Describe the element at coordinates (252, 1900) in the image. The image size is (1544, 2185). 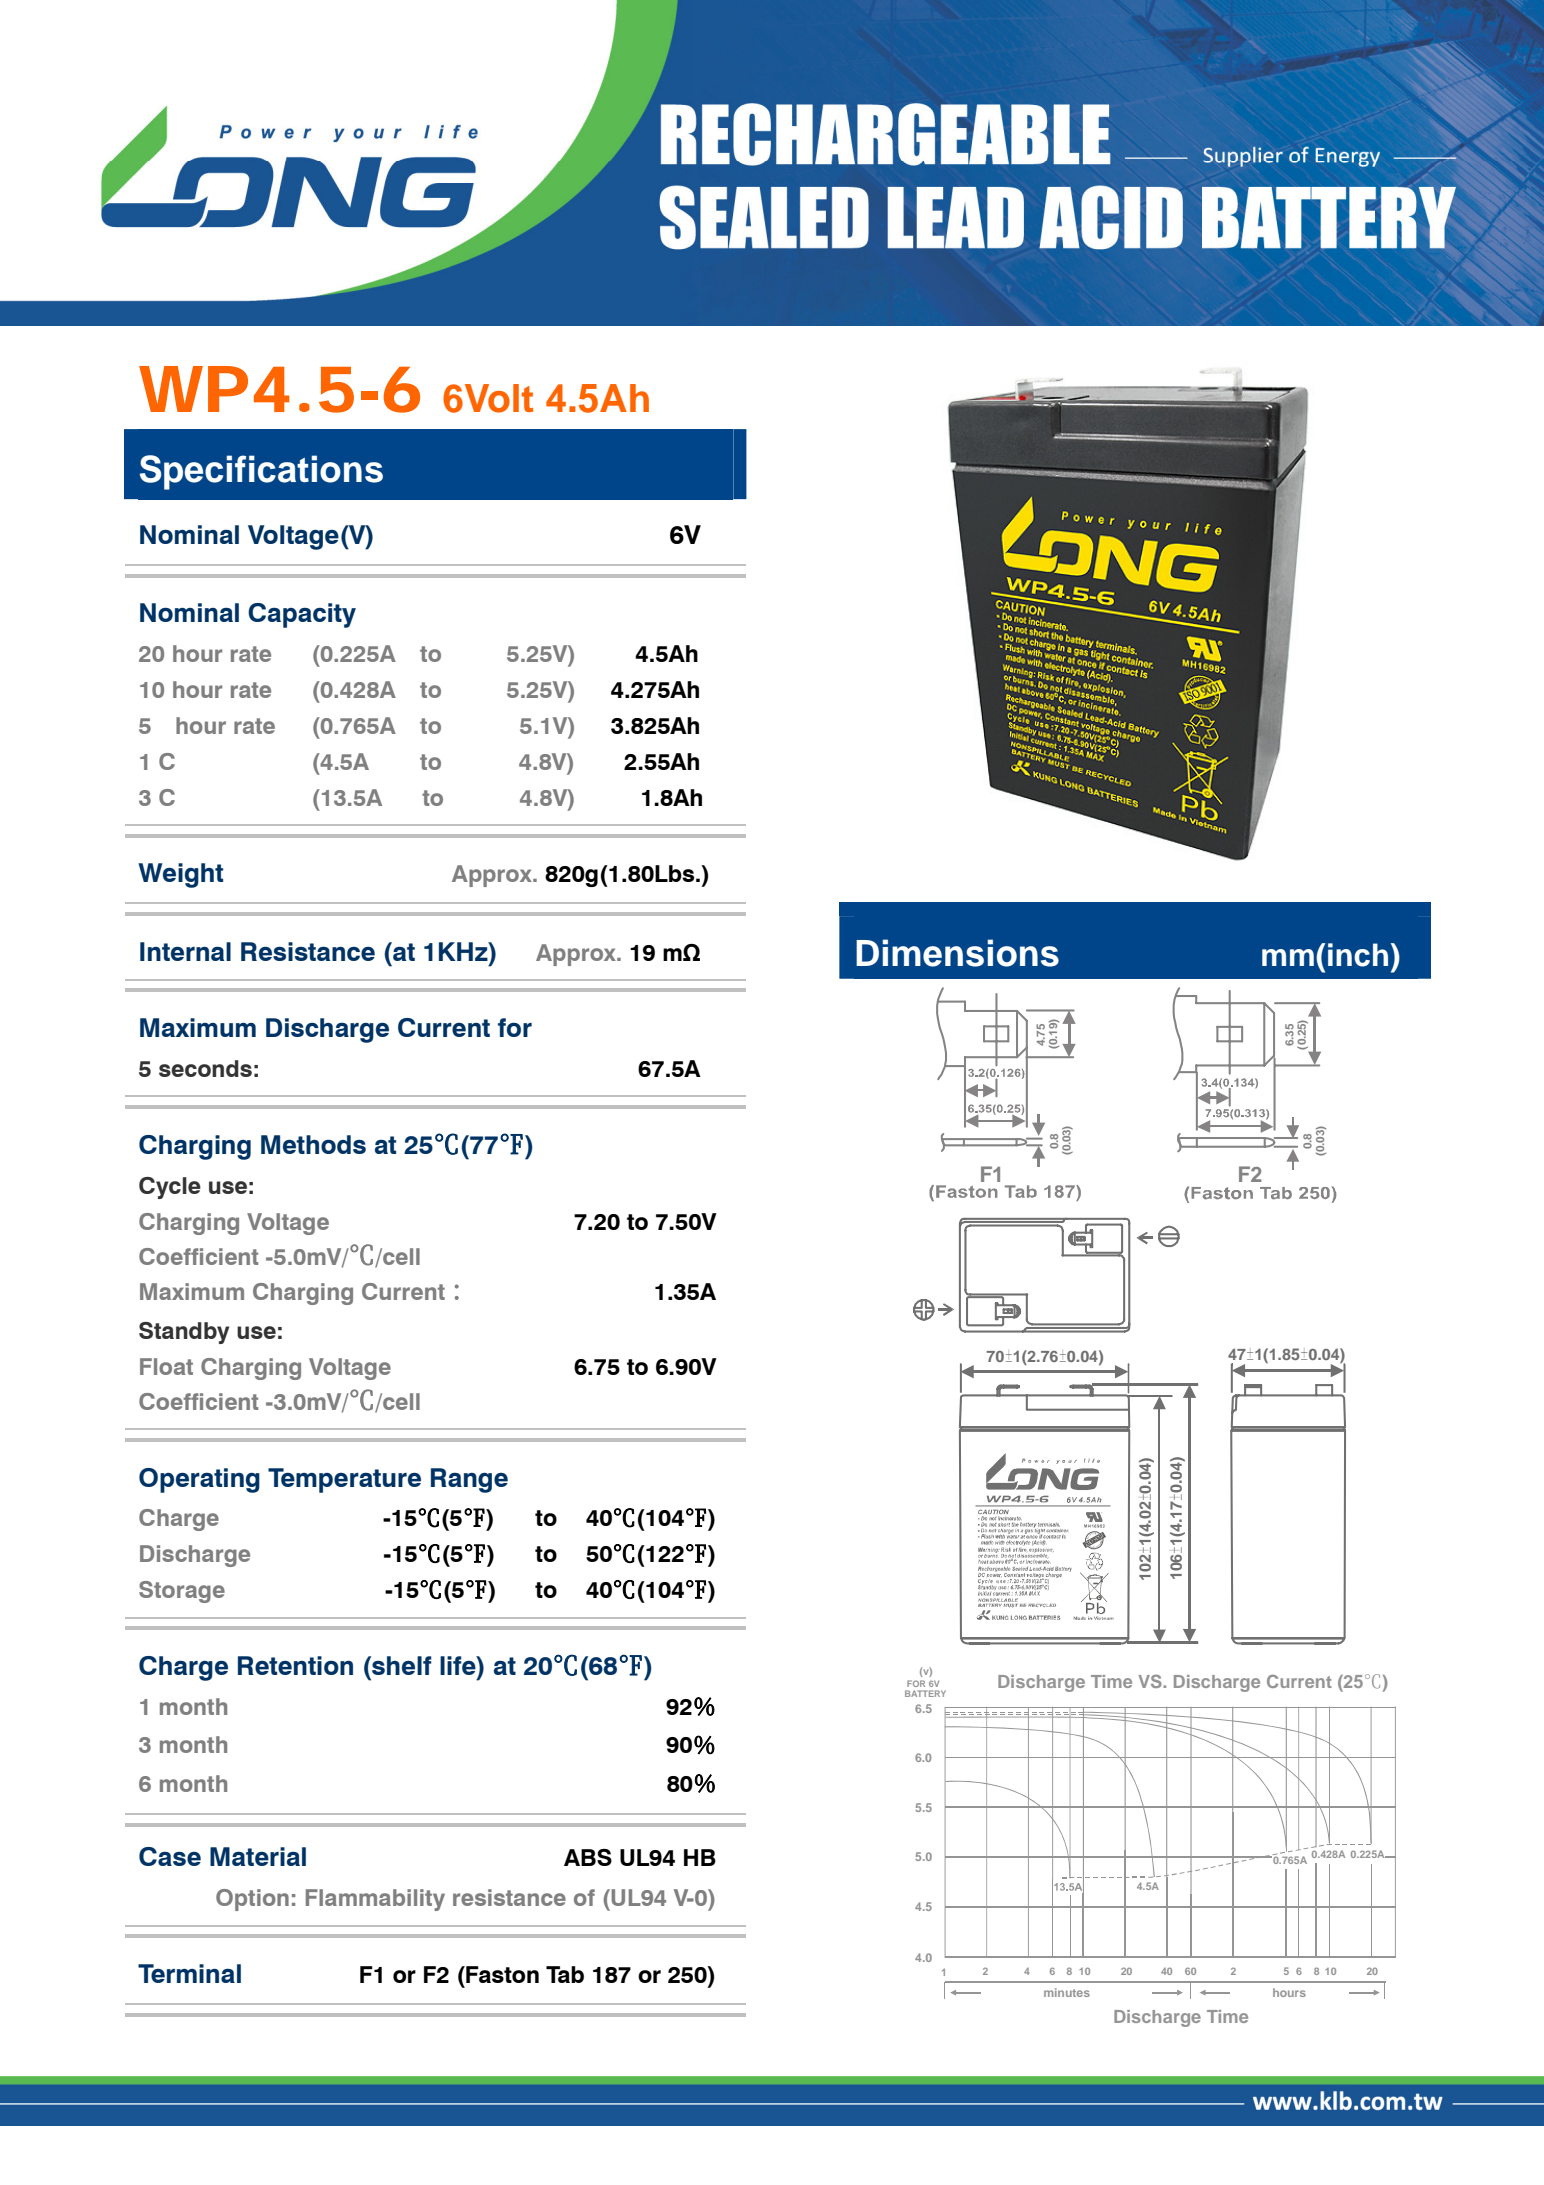
I see `Option` at that location.
